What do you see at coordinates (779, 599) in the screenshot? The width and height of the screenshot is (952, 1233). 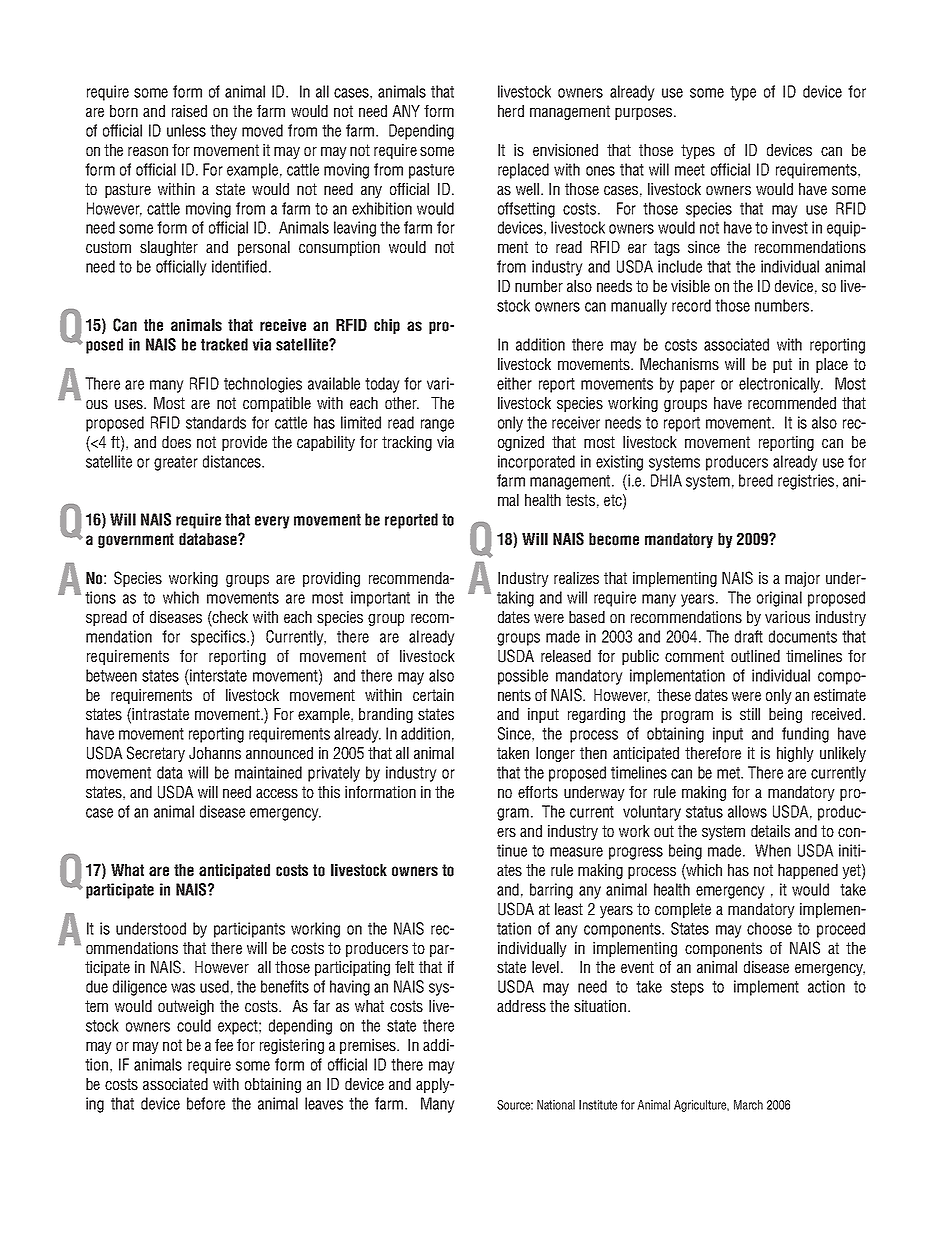 I see `original` at bounding box center [779, 599].
